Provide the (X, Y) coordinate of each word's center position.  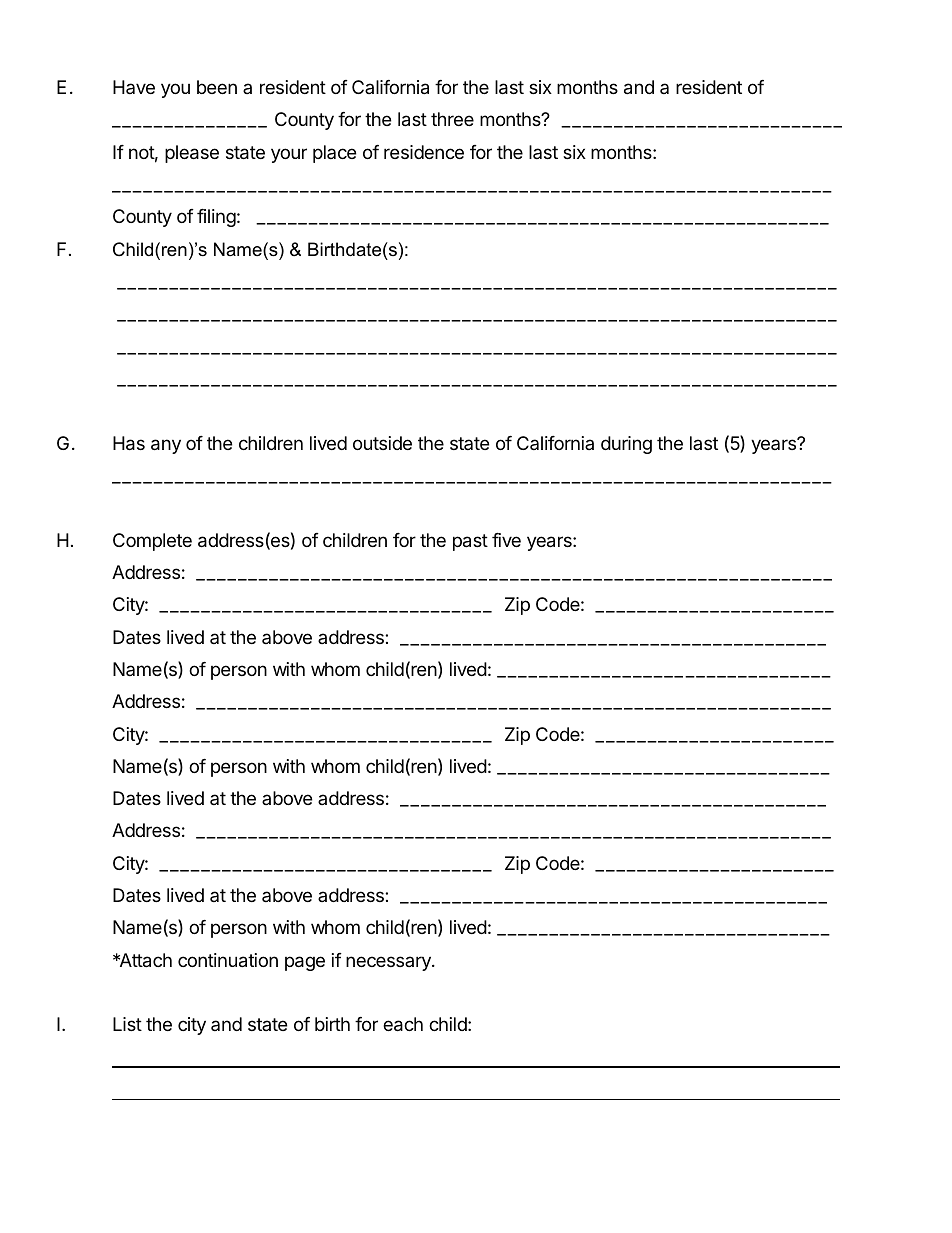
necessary (389, 963)
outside (382, 443)
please (192, 154)
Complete (152, 542)
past (470, 542)
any (166, 446)
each (403, 1024)
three (452, 119)
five (506, 540)
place (334, 154)
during (626, 445)
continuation (228, 960)
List (127, 1024)
